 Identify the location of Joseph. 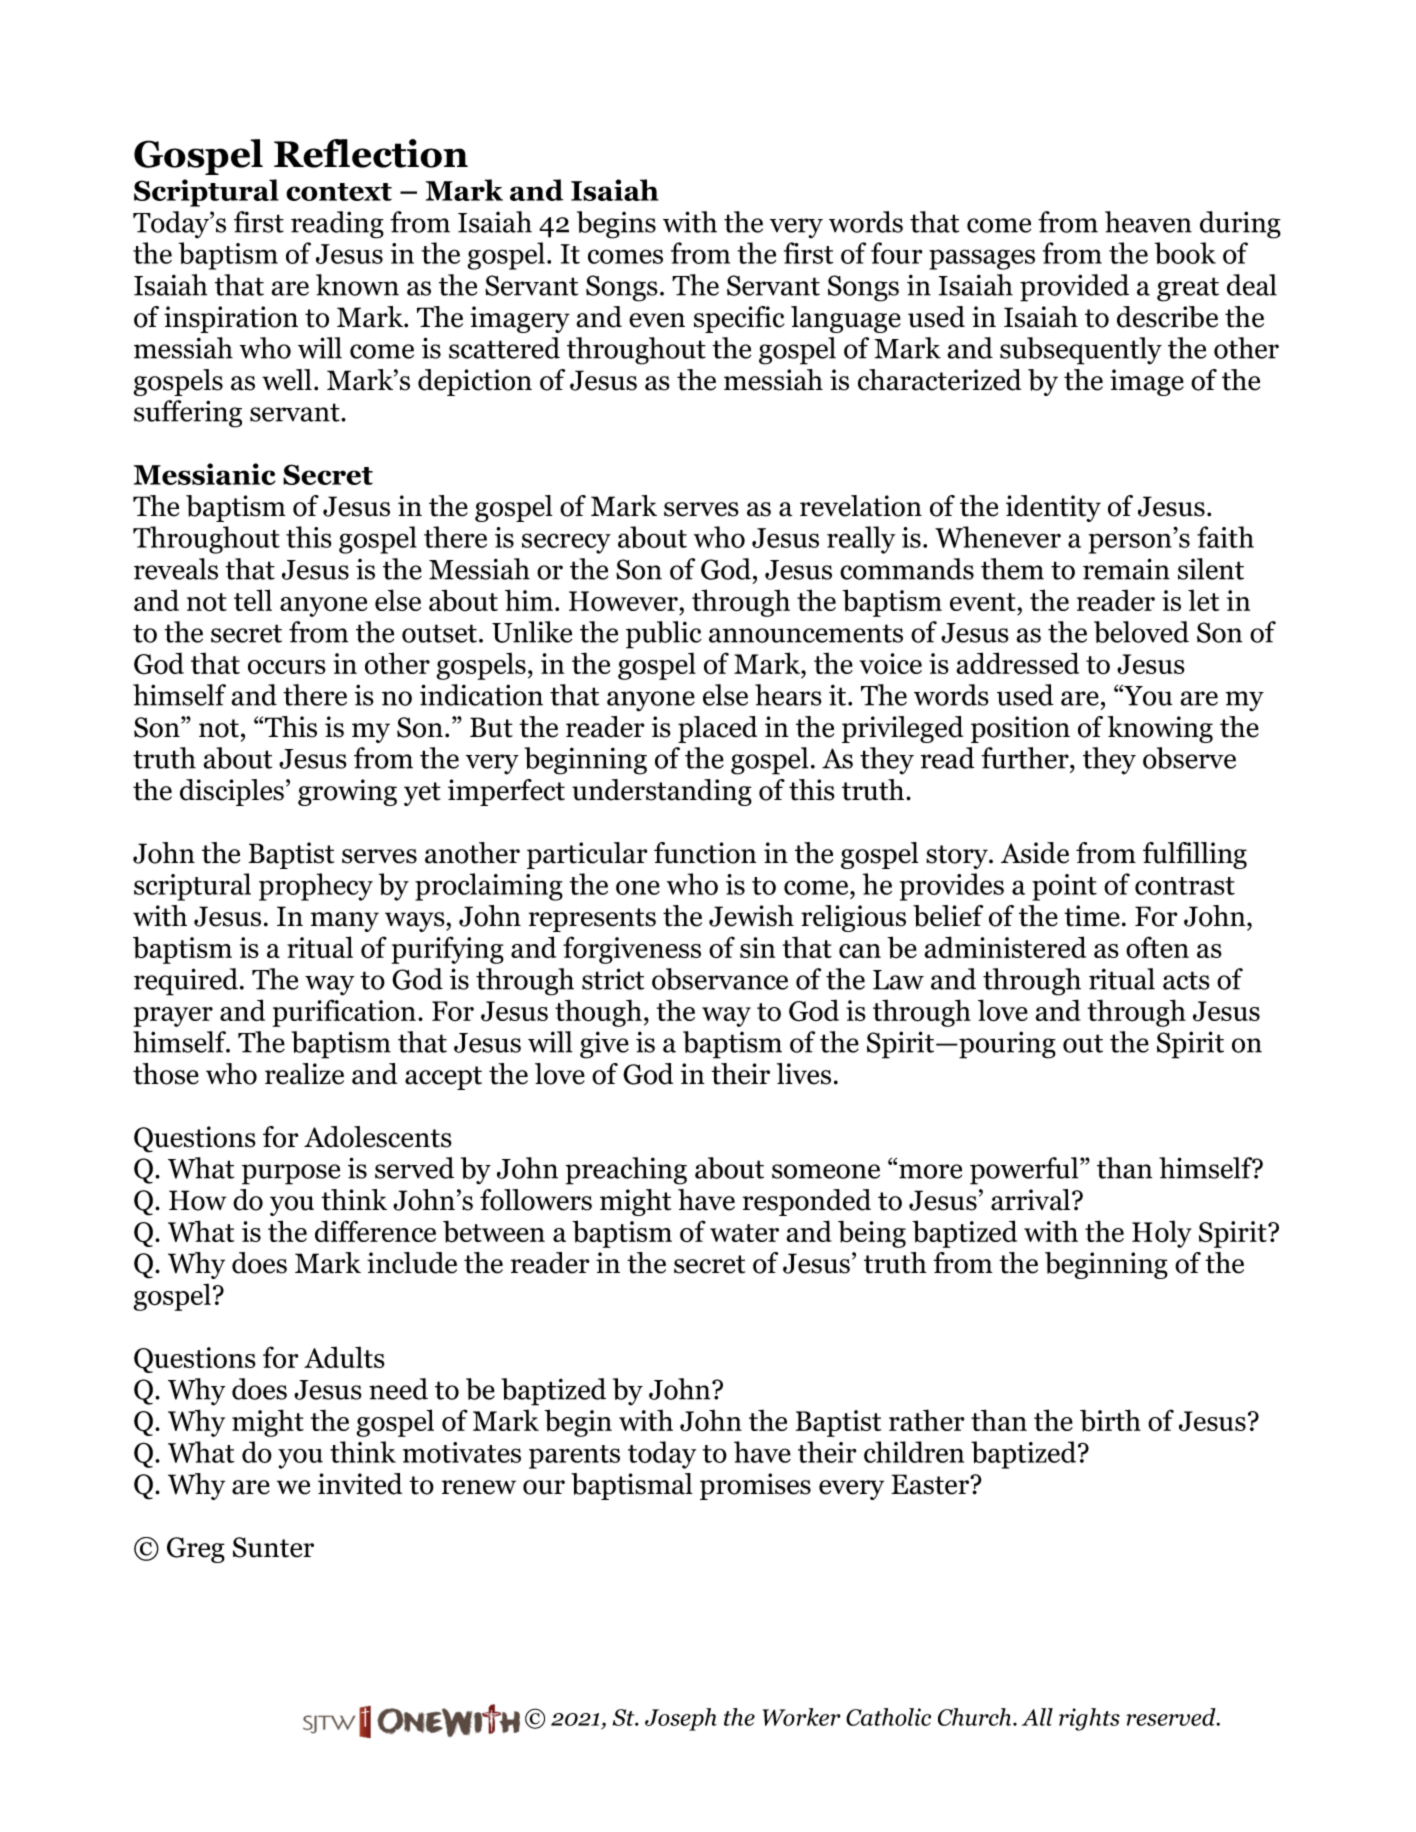
(681, 1719).
